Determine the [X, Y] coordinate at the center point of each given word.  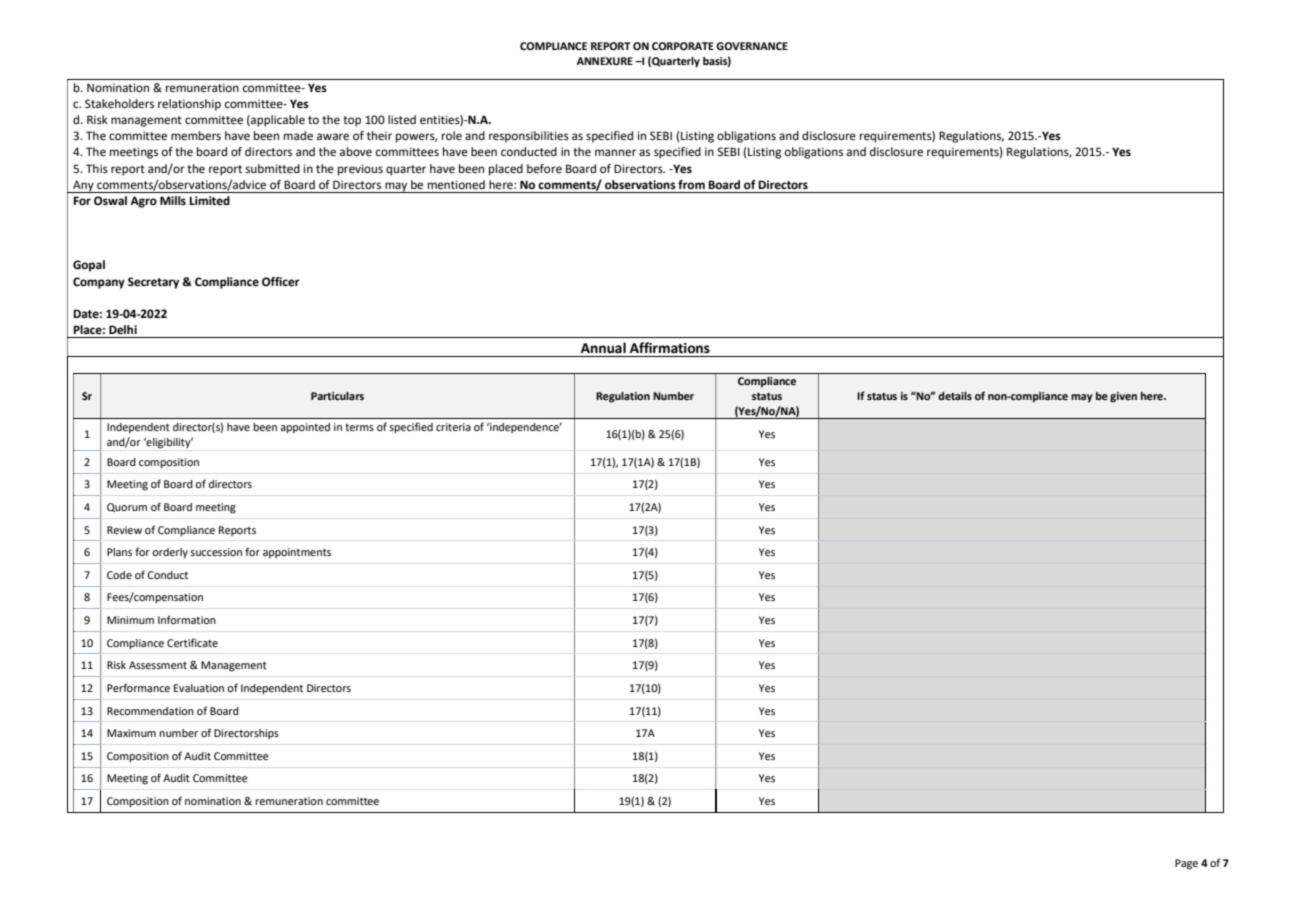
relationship [189, 105]
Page [1186, 864]
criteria [453, 427]
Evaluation [199, 688]
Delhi [123, 330]
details [955, 396]
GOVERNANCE [752, 46]
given [1123, 397]
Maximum [131, 733]
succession [216, 552]
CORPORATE [683, 46]
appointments [297, 553]
